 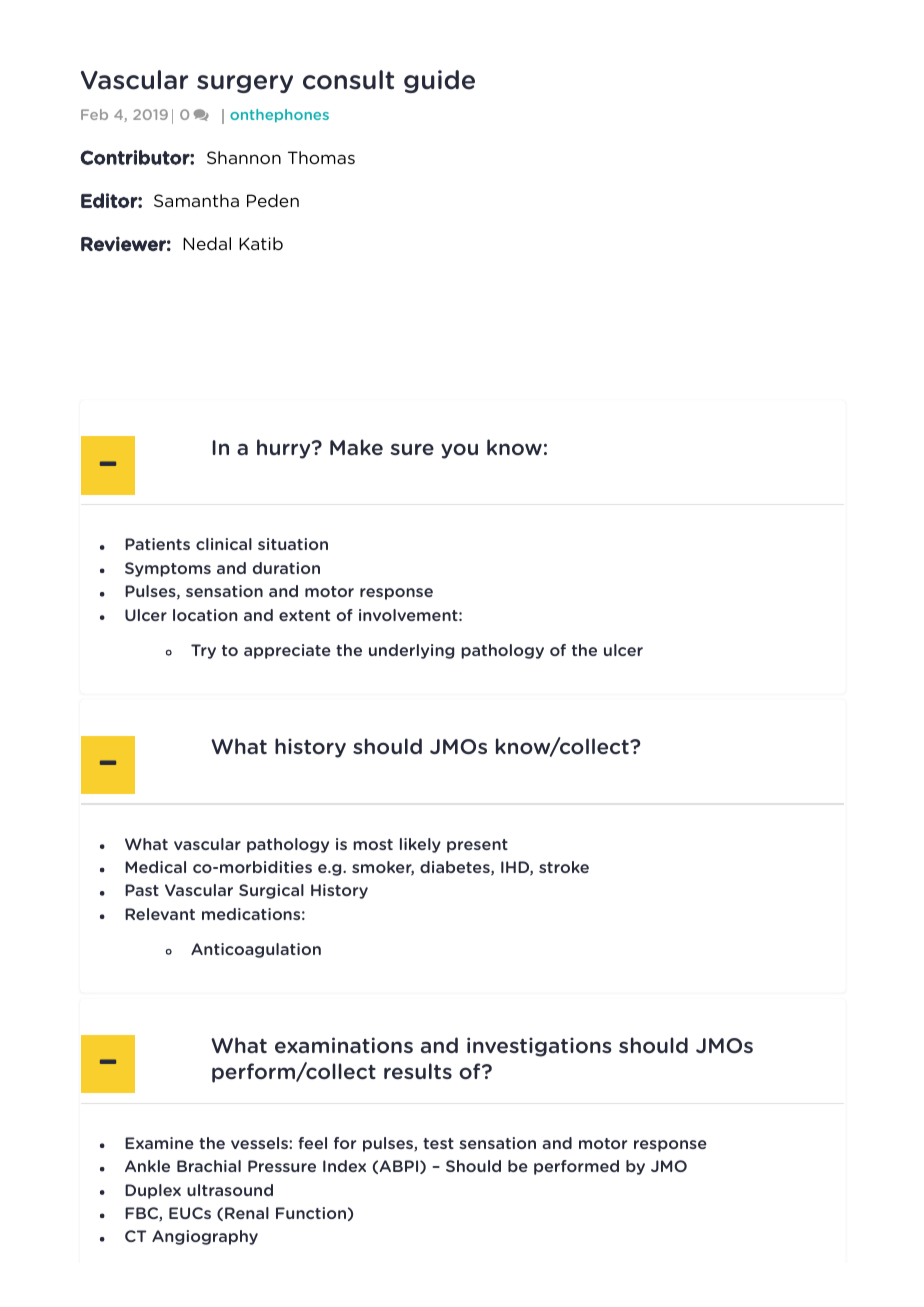 What do you see at coordinates (157, 544) in the screenshot?
I see `Patients` at bounding box center [157, 544].
